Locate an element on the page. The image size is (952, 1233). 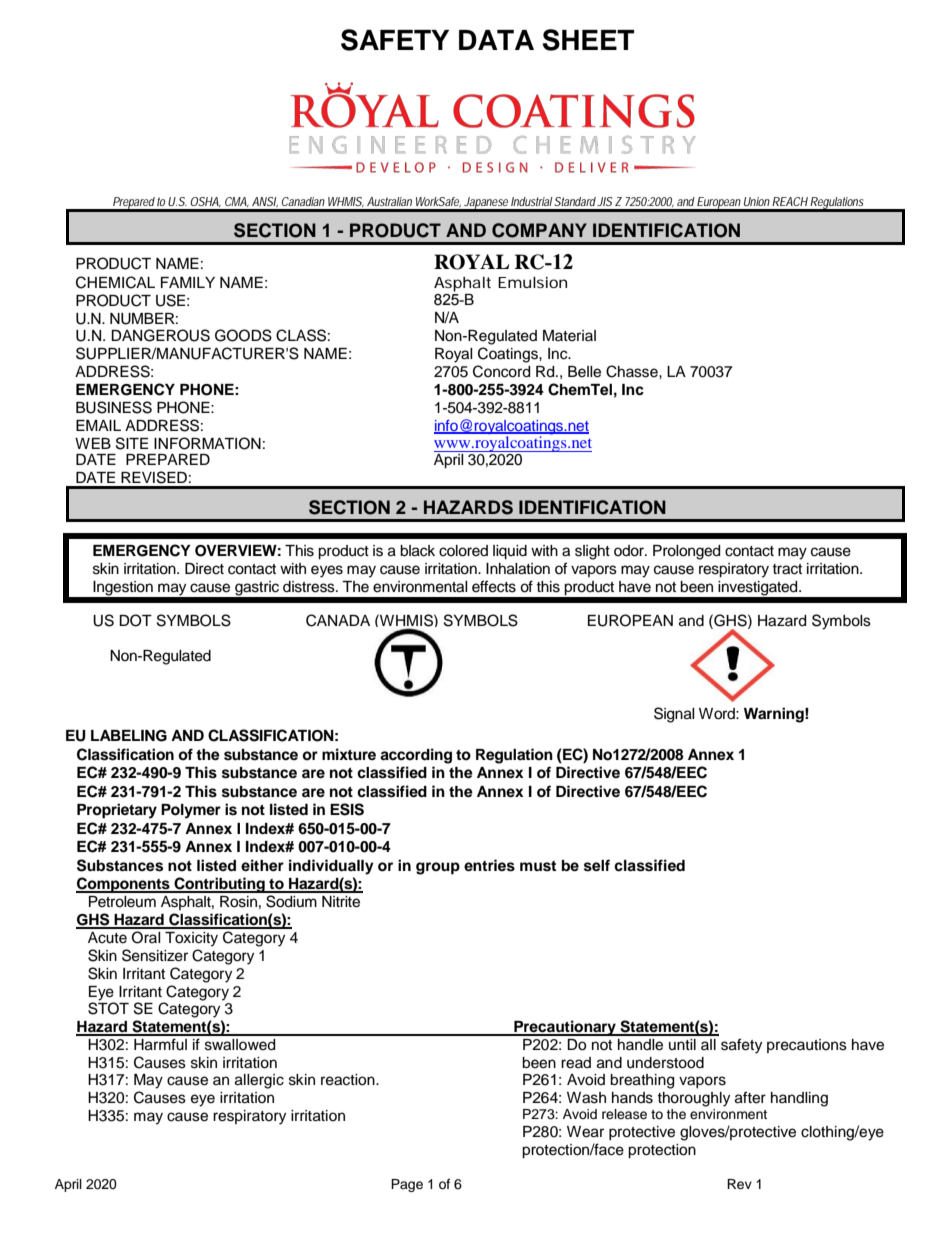
thoroughly is located at coordinates (693, 1099).
